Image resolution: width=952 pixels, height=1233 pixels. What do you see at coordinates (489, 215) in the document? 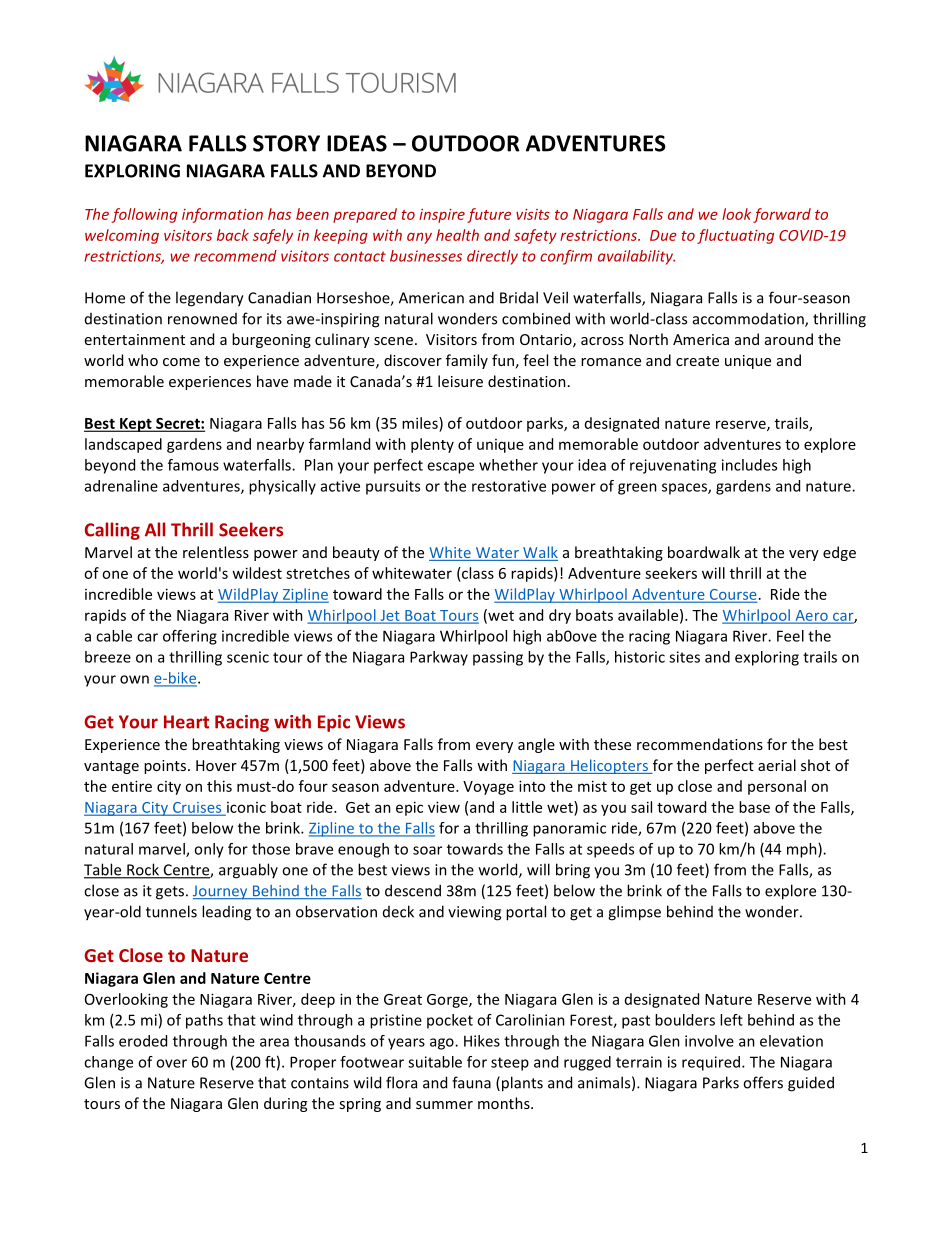
I see `future` at bounding box center [489, 215].
